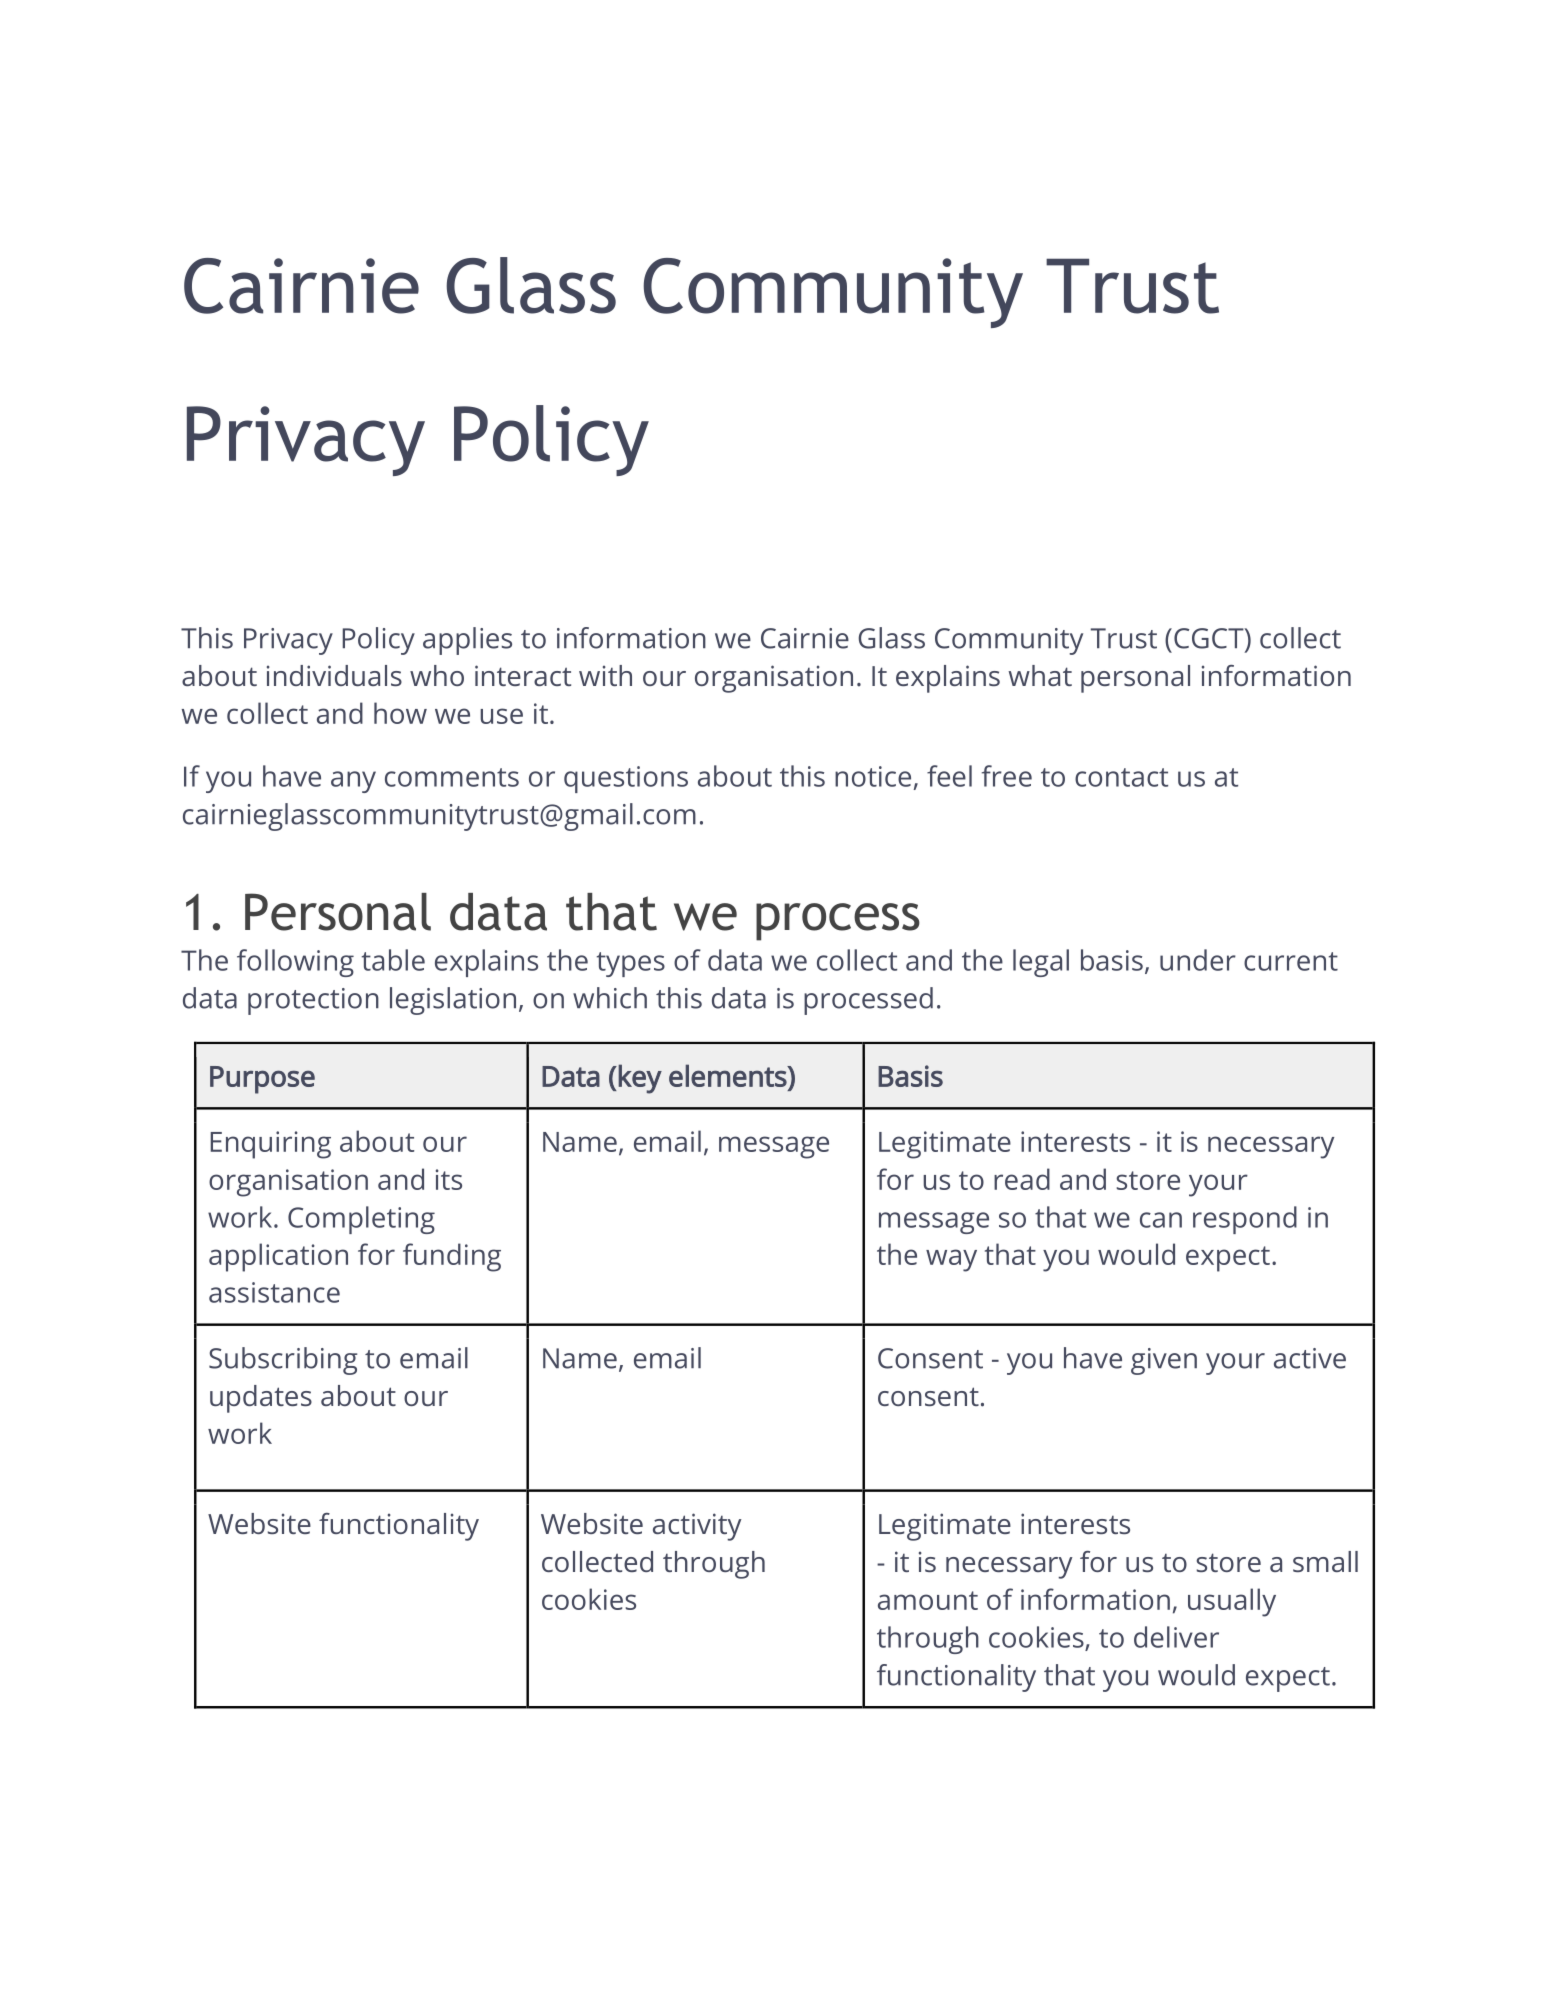 The image size is (1541, 1994). What do you see at coordinates (437, 675) in the screenshot?
I see `who` at bounding box center [437, 675].
